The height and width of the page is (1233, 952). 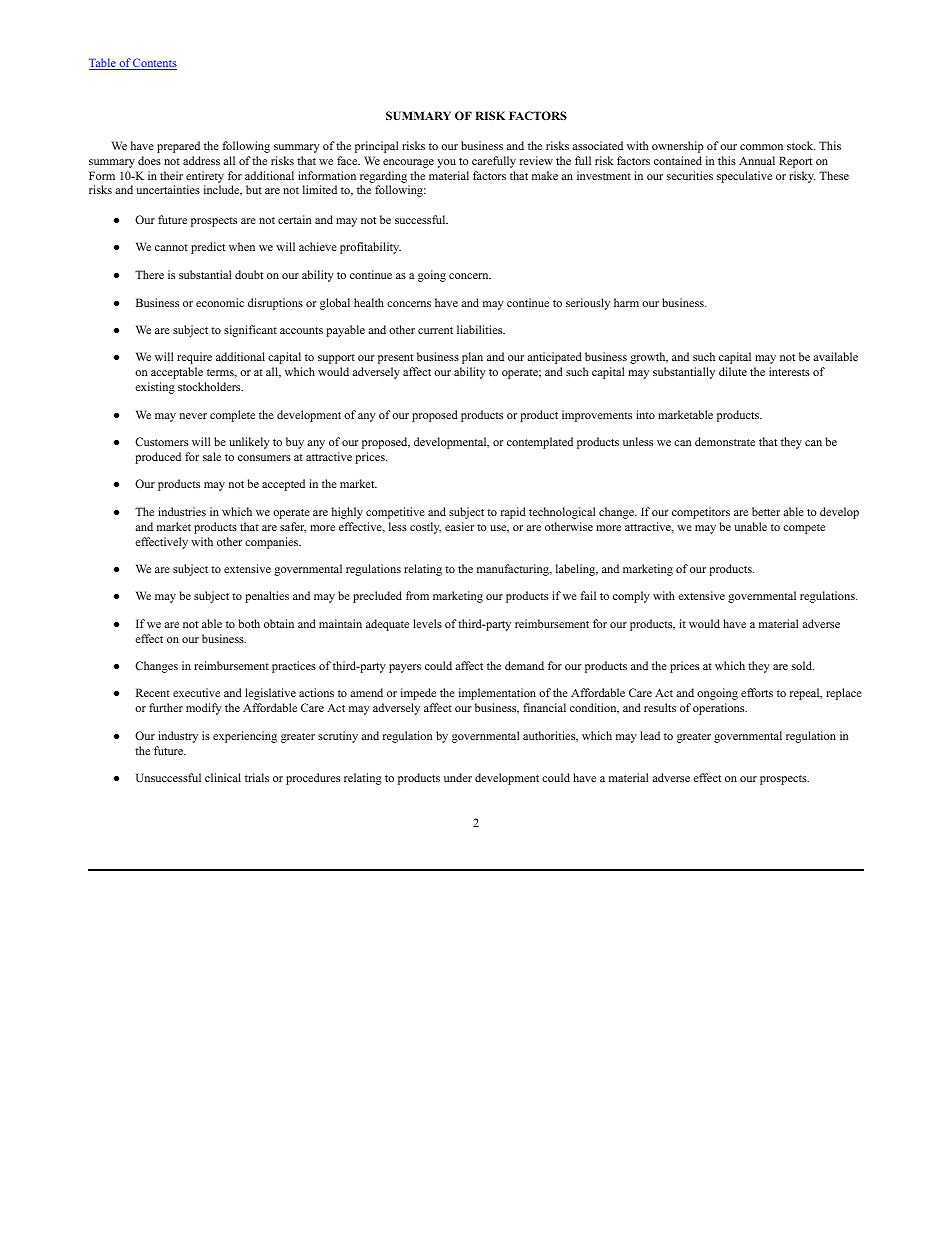 What do you see at coordinates (725, 441) in the page?
I see `demonstrate` at bounding box center [725, 441].
